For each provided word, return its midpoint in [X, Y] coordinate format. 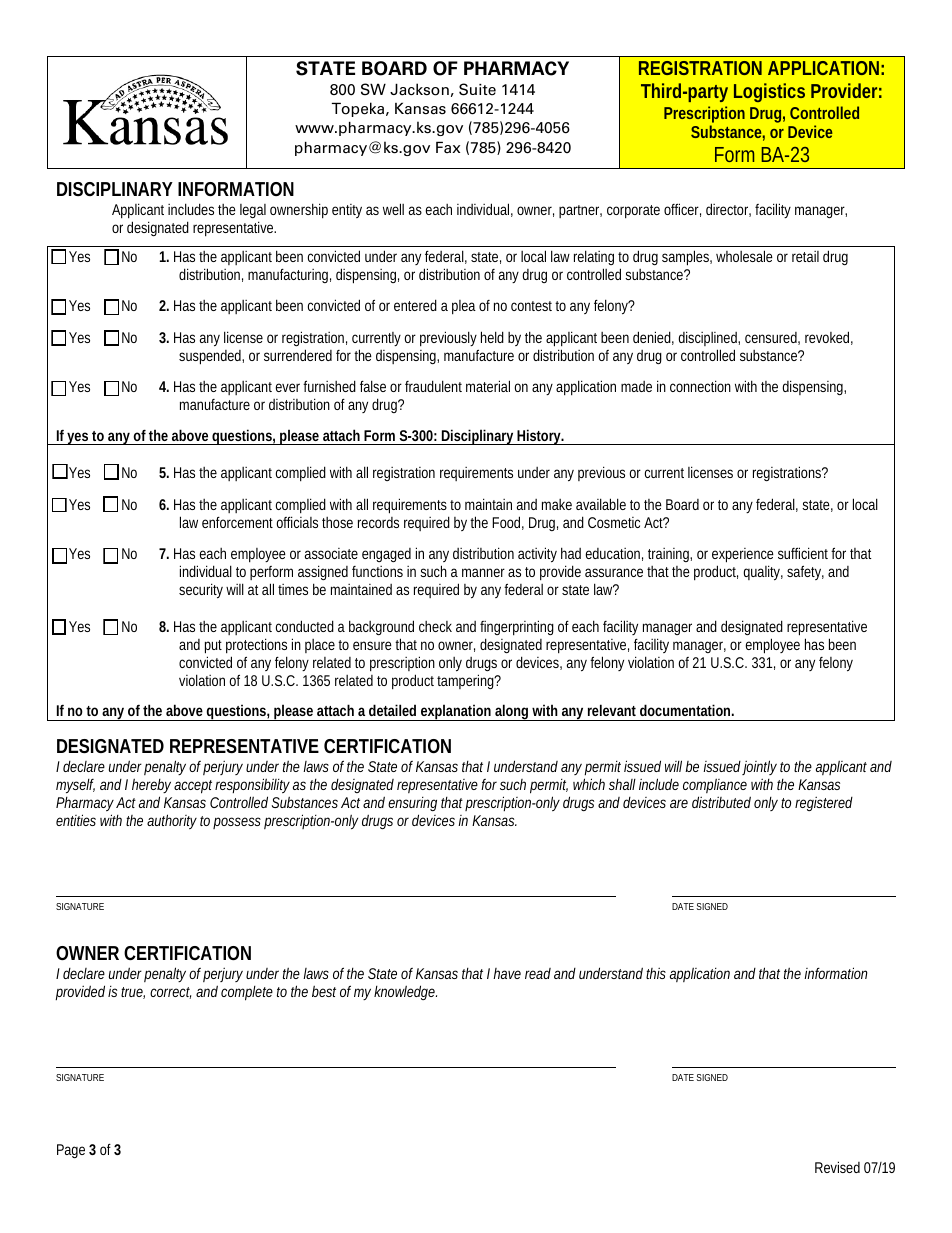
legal [253, 213]
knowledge [405, 992]
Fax [448, 147]
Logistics [769, 92]
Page [71, 1151]
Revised [837, 1167]
